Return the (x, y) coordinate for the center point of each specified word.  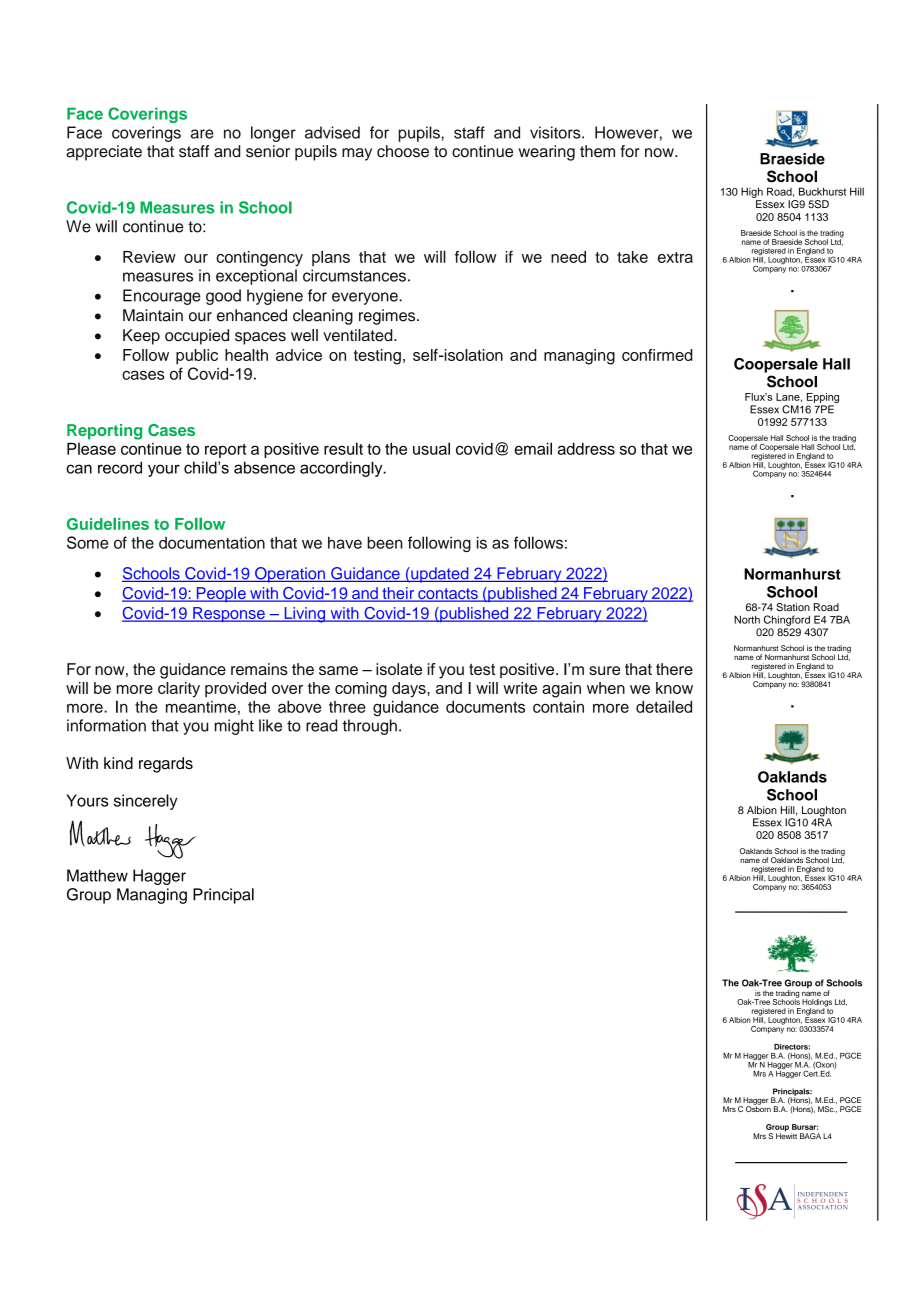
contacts (448, 595)
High (752, 192)
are (202, 134)
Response (229, 614)
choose (403, 151)
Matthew (97, 875)
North (747, 619)
